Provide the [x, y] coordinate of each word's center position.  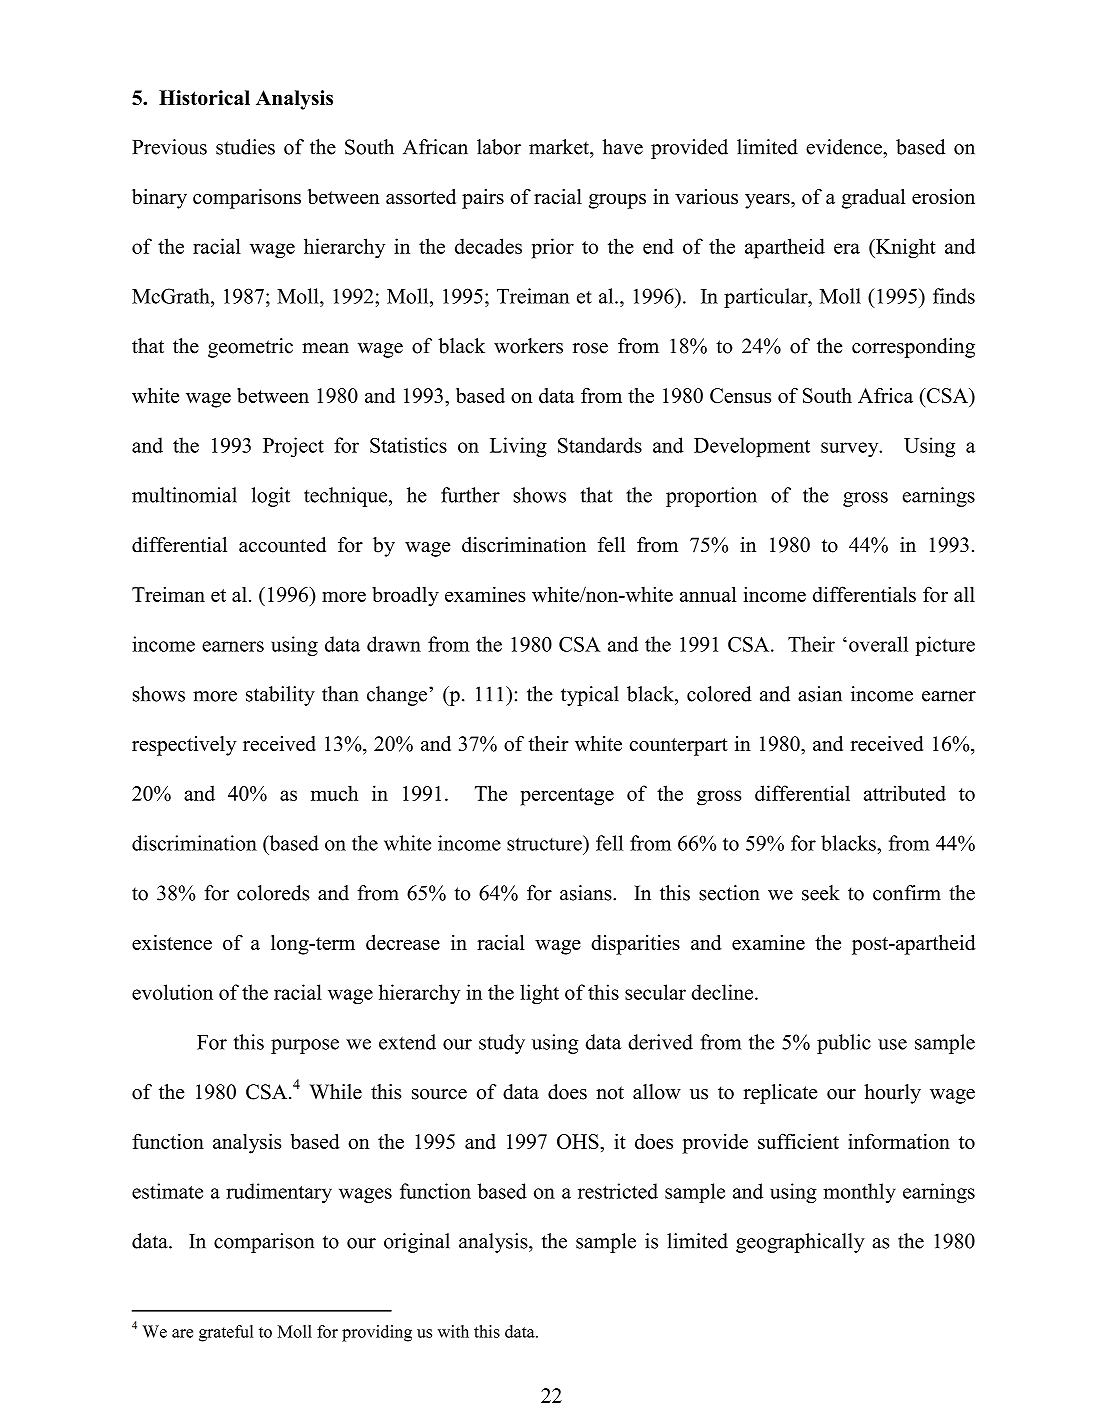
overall [878, 644]
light [539, 994]
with [453, 1331]
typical [590, 696]
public [844, 1044]
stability [280, 696]
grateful [226, 1333]
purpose [305, 1046]
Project [293, 447]
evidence [845, 147]
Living [518, 447]
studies [245, 147]
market [560, 147]
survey [851, 449]
